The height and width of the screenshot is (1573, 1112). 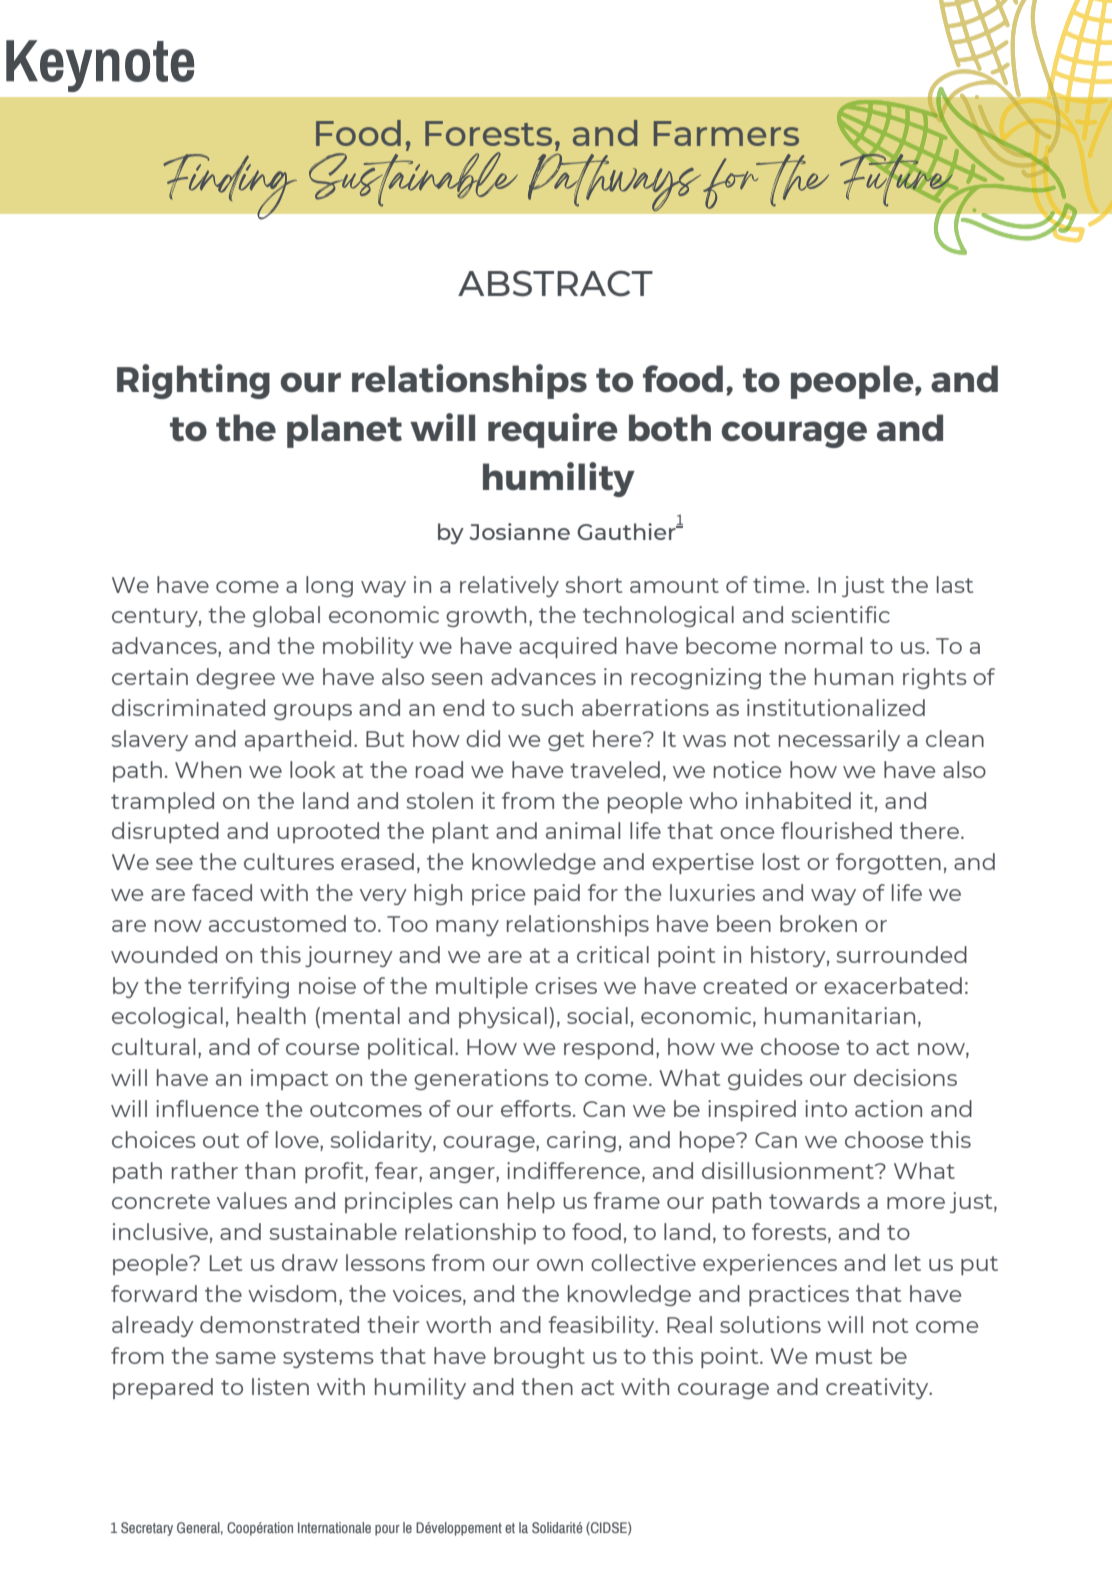 I want to click on relatively, so click(x=509, y=586).
